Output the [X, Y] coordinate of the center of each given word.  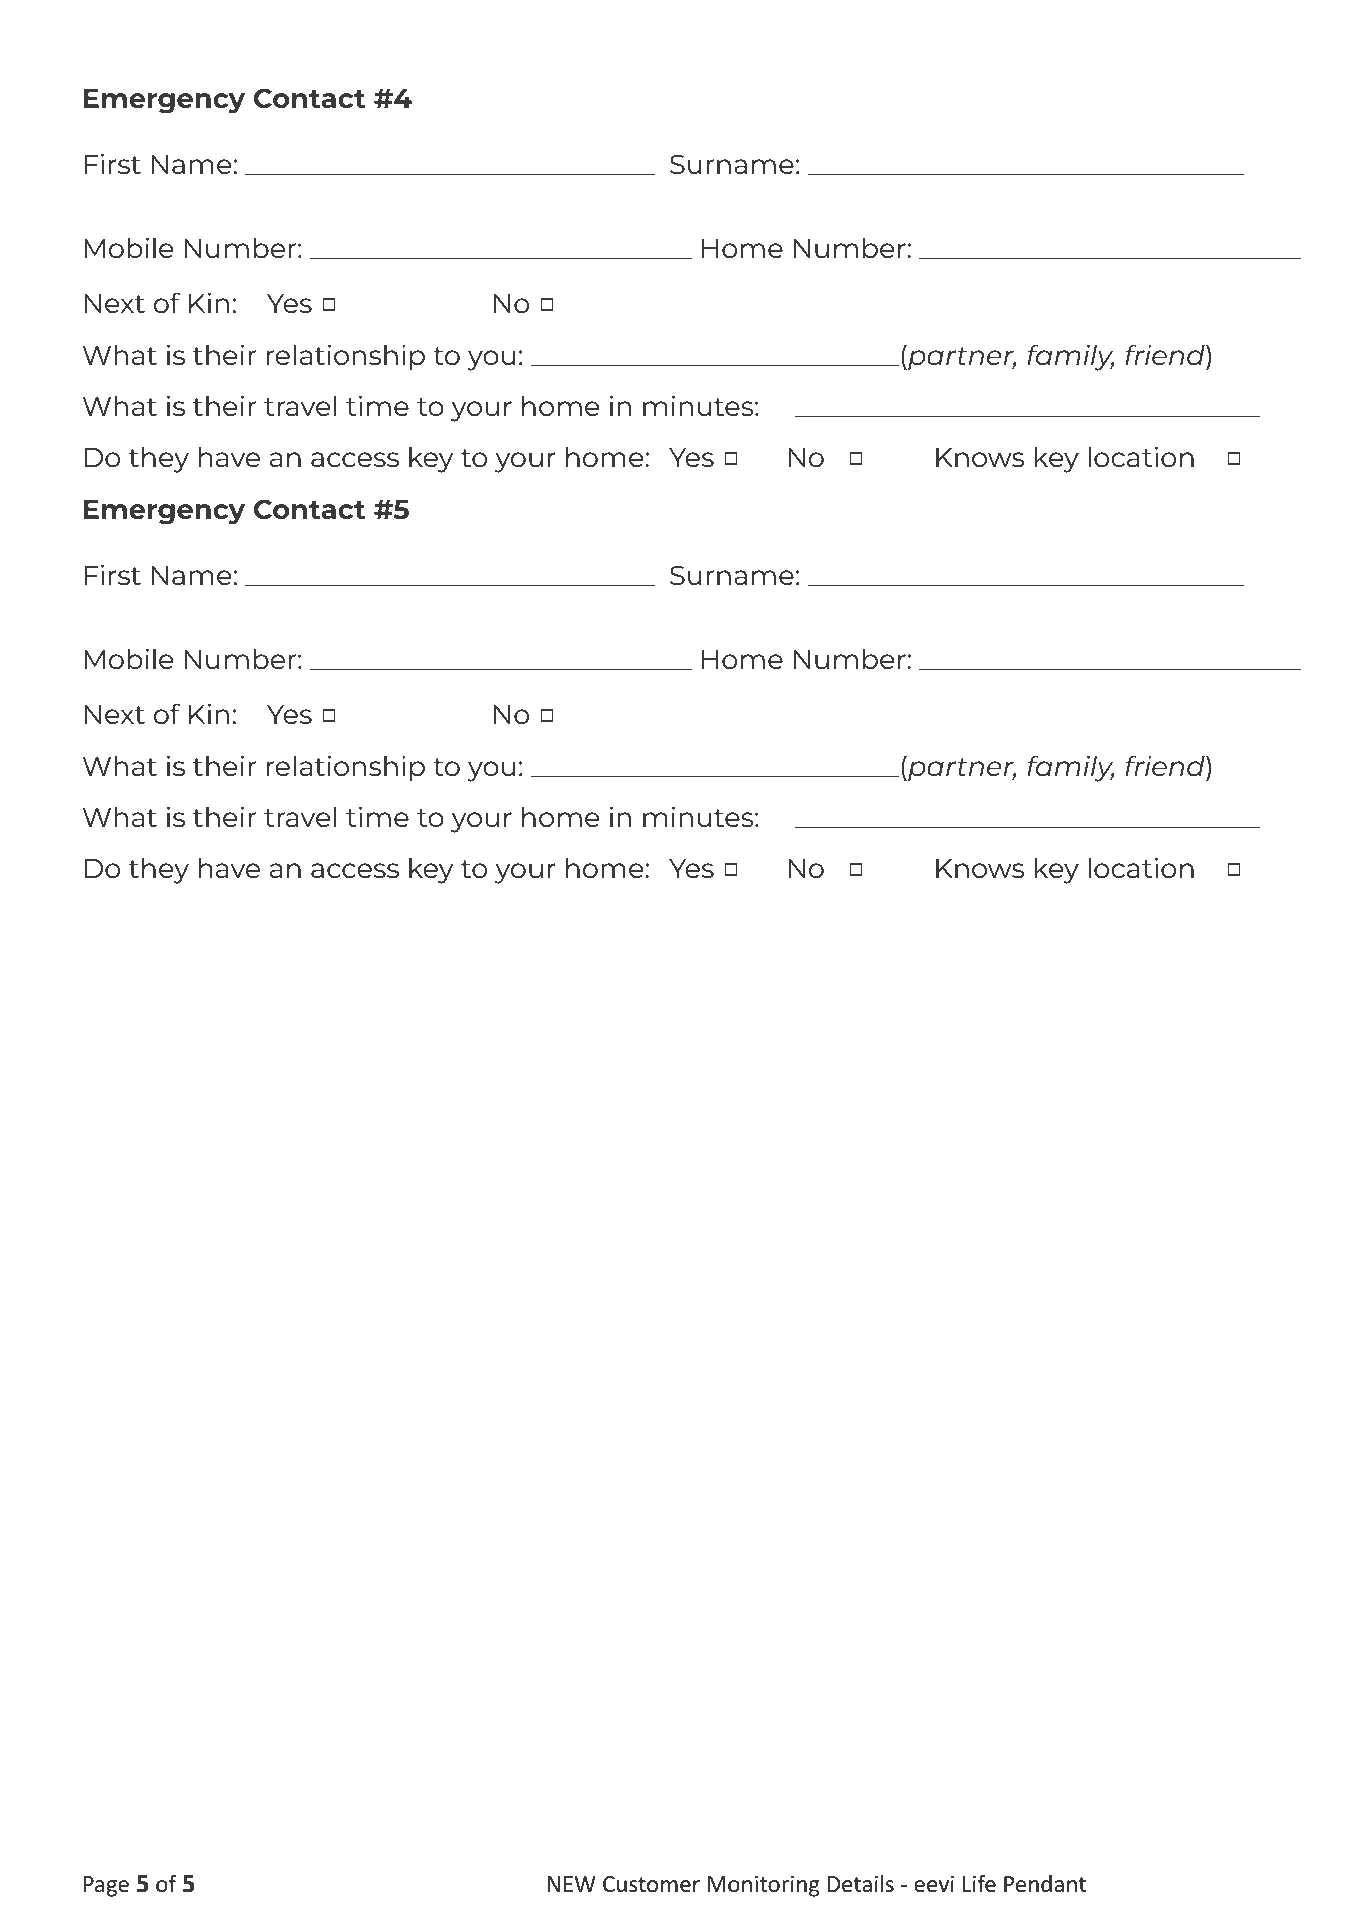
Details [861, 1884]
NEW [572, 1884]
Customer [651, 1884]
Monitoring [764, 1886]
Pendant [1045, 1884]
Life [979, 1884]
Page [106, 1886]
